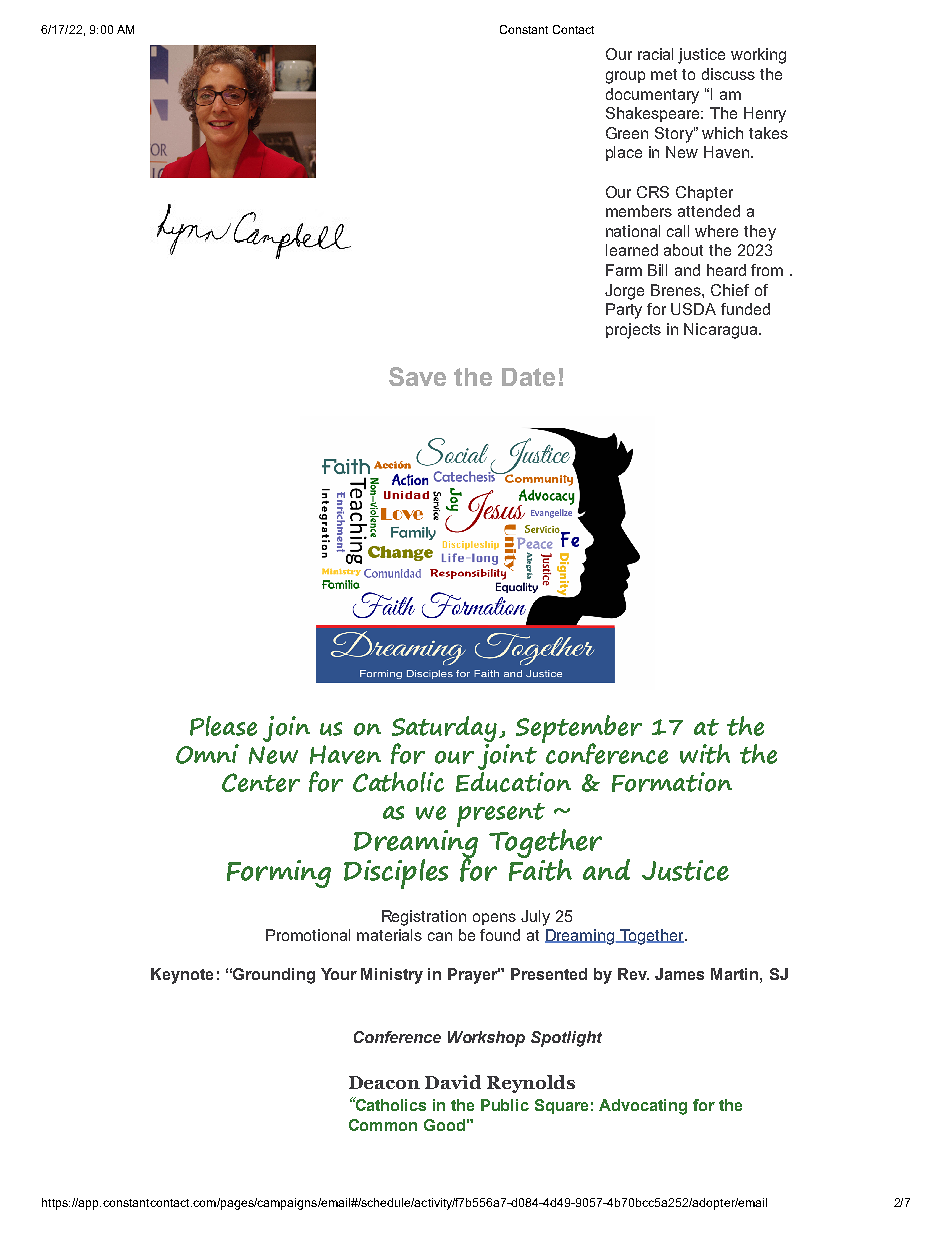 The width and height of the screenshot is (952, 1233). I want to click on Center, so click(261, 782).
